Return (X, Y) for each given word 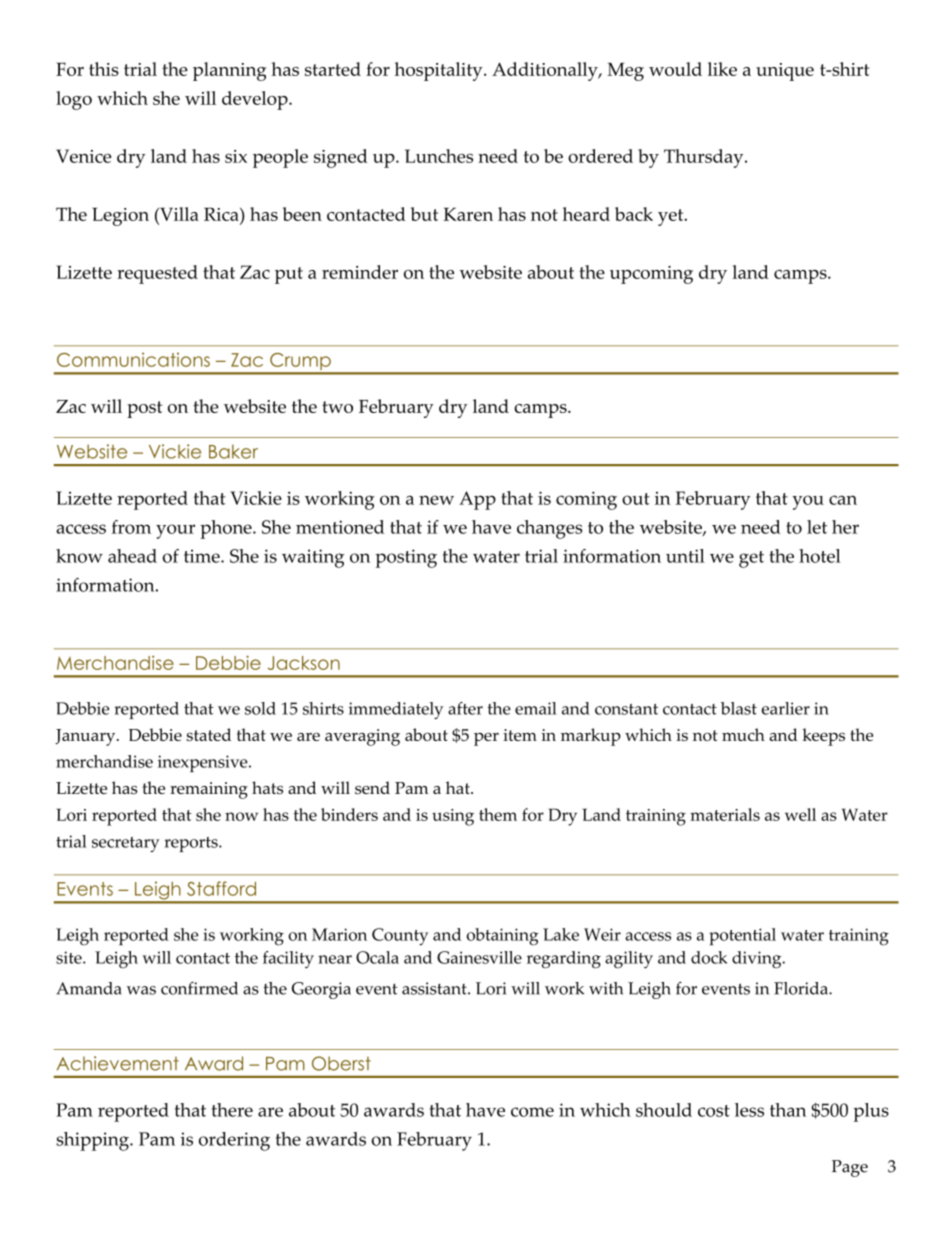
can (843, 500)
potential (742, 937)
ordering (234, 1141)
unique (785, 72)
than (788, 1110)
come (532, 1112)
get (751, 559)
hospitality (440, 71)
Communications (133, 359)
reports (192, 844)
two (337, 407)
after (465, 708)
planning (229, 71)
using (453, 817)
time (203, 556)
